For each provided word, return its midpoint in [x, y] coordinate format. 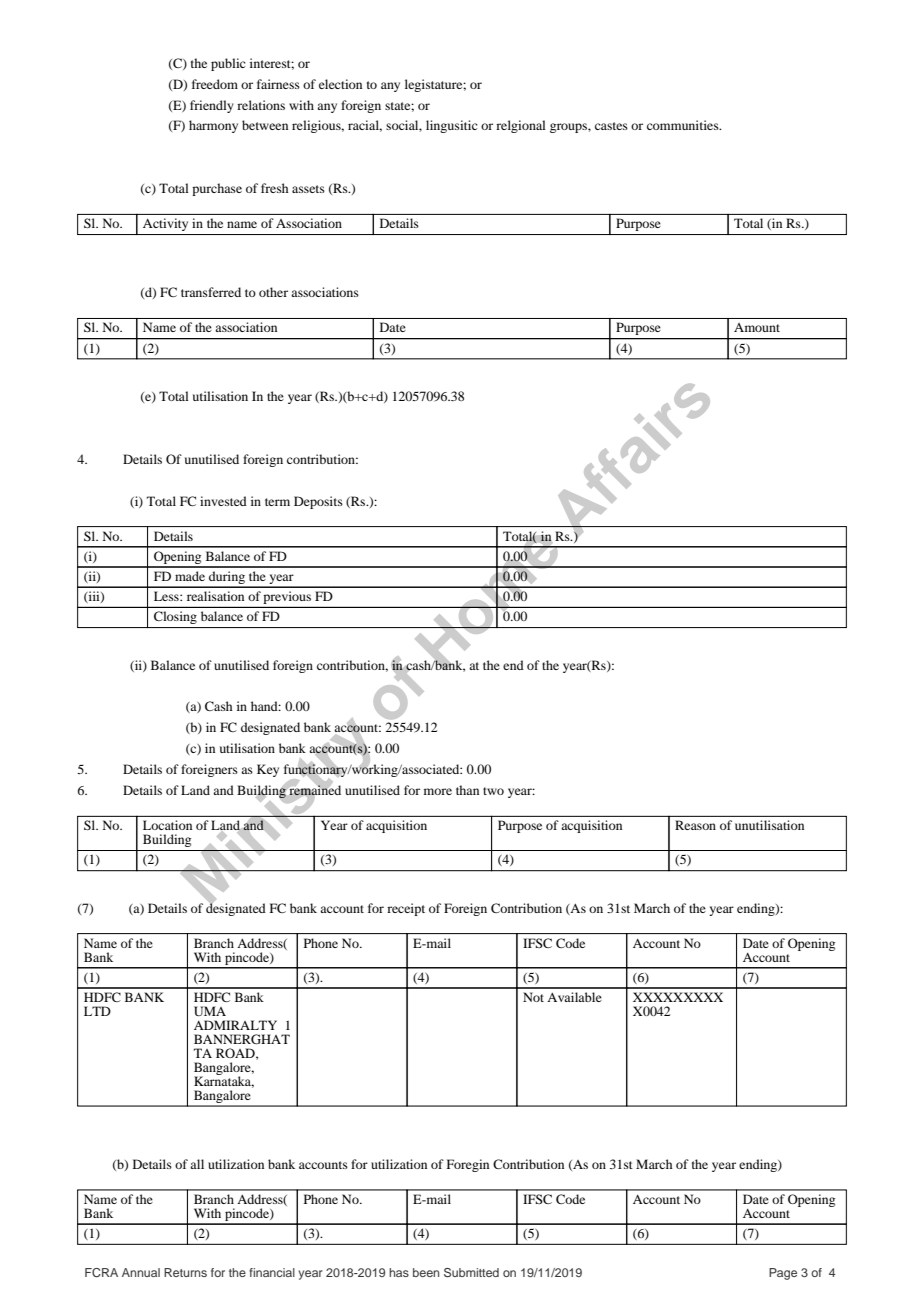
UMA [210, 1011]
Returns [185, 1272]
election [340, 84]
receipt [406, 909]
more [438, 791]
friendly [212, 106]
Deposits [318, 502]
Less [167, 596]
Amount [757, 327]
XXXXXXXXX [678, 997]
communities [684, 125]
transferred [211, 292]
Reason [695, 825]
